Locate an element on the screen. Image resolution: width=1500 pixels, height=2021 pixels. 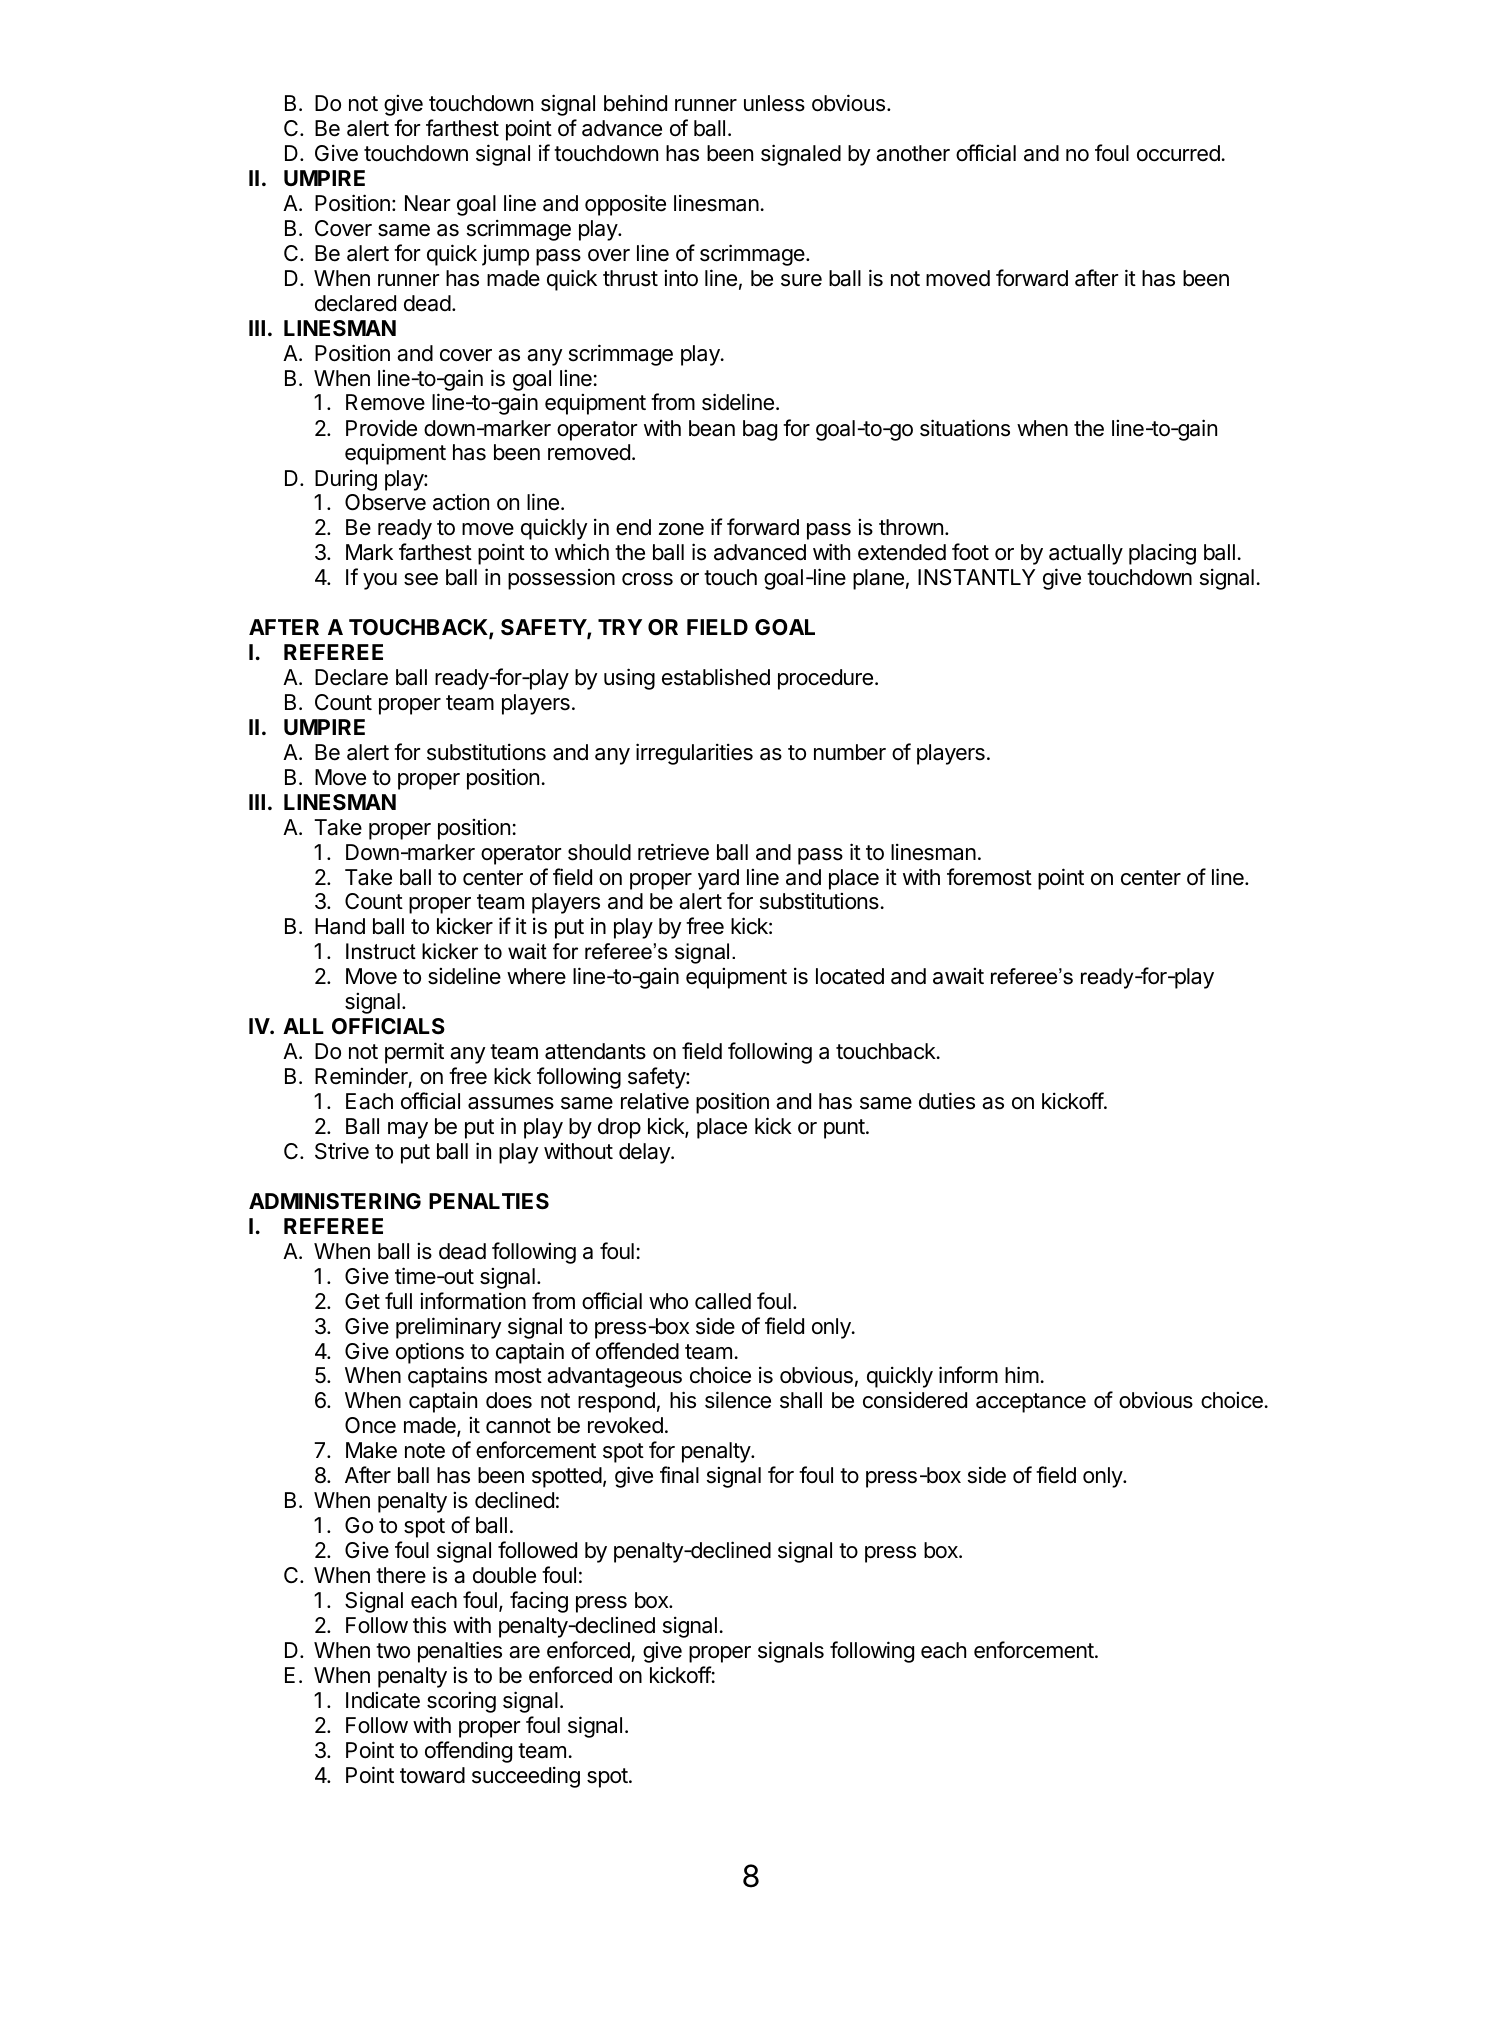
Instruct is located at coordinates (381, 951).
